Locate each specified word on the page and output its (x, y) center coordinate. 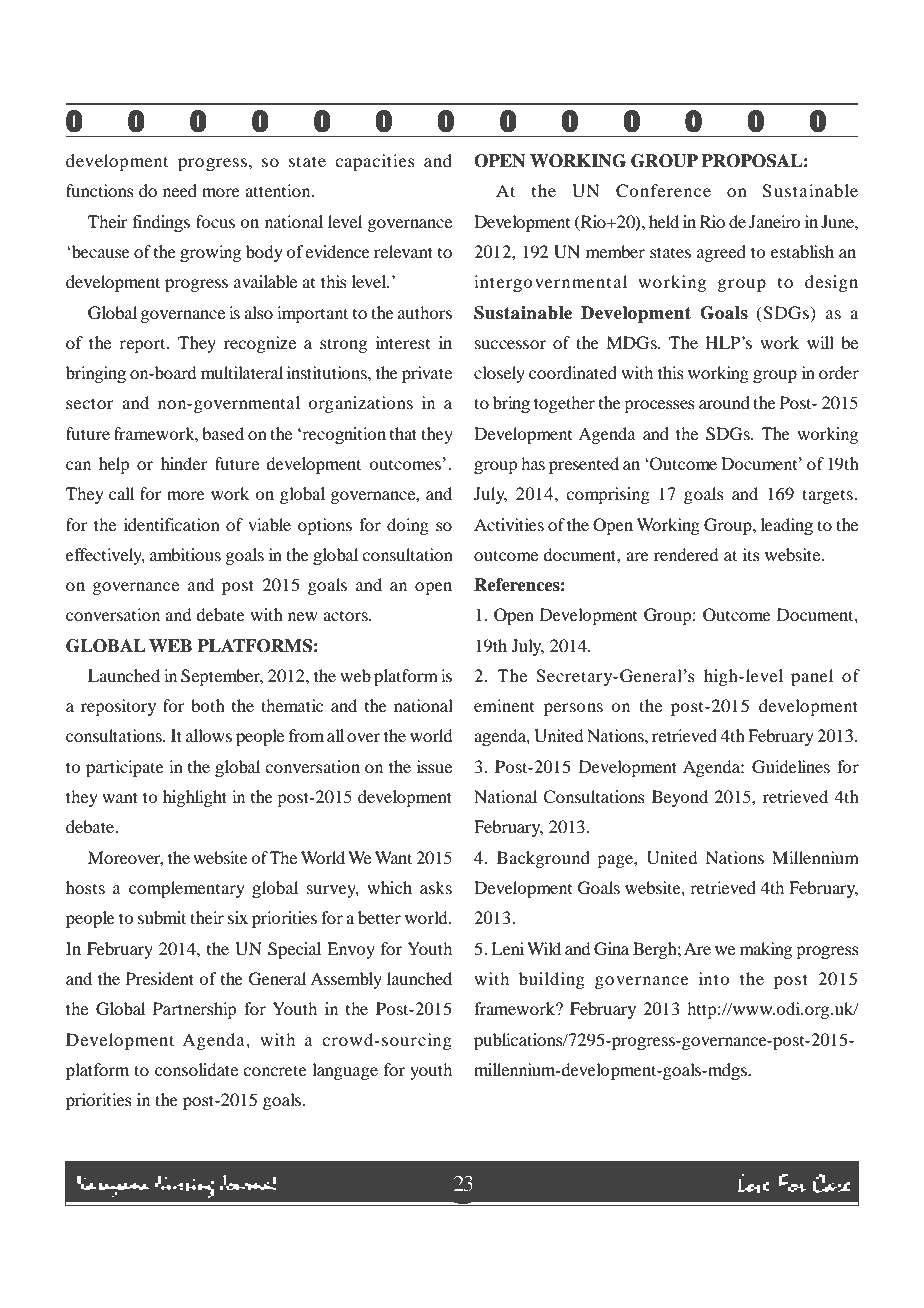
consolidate (196, 1069)
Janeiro (774, 221)
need (180, 190)
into (714, 978)
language (345, 1071)
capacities (375, 162)
